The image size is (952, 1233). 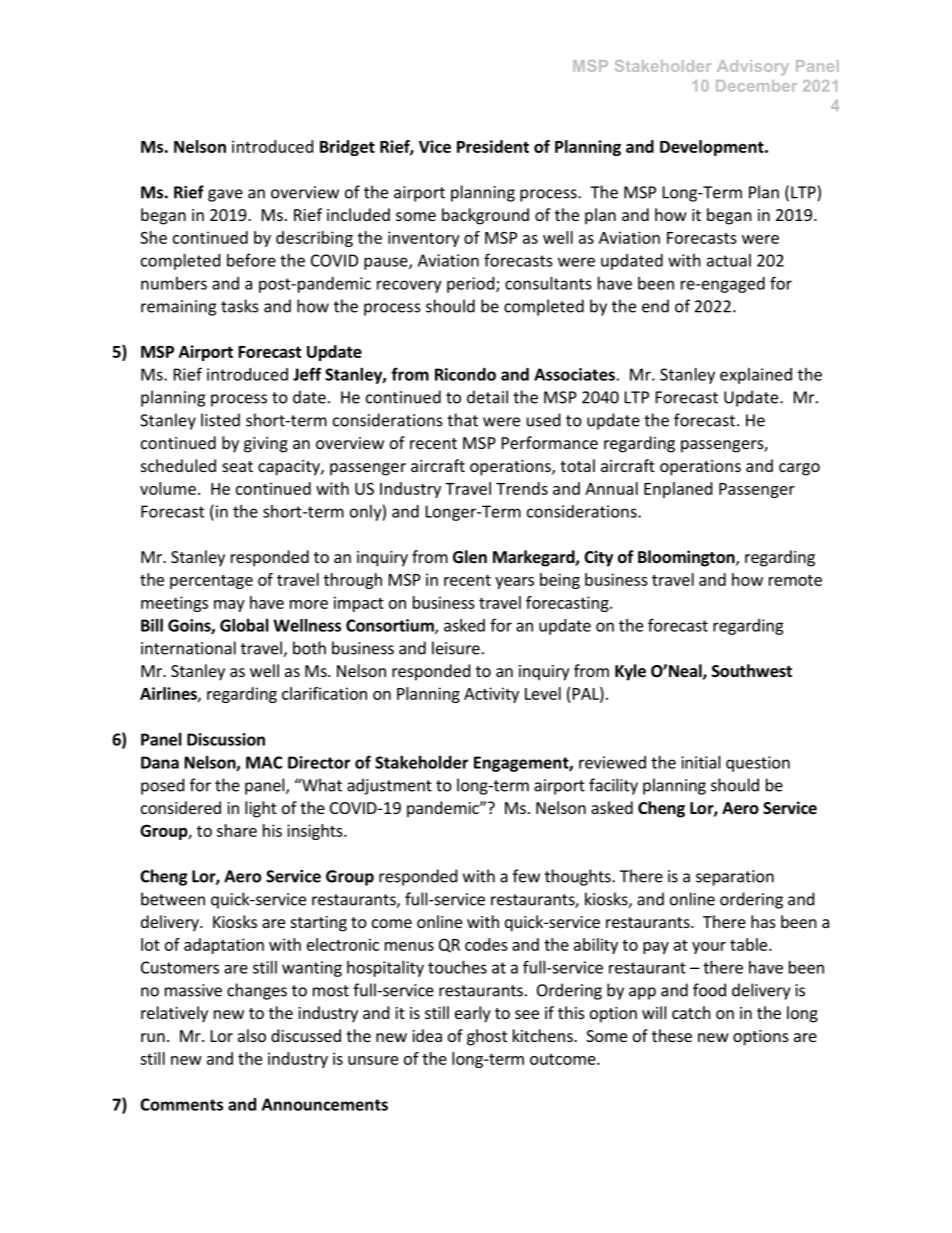 What do you see at coordinates (487, 1037) in the screenshot?
I see `ghost` at bounding box center [487, 1037].
